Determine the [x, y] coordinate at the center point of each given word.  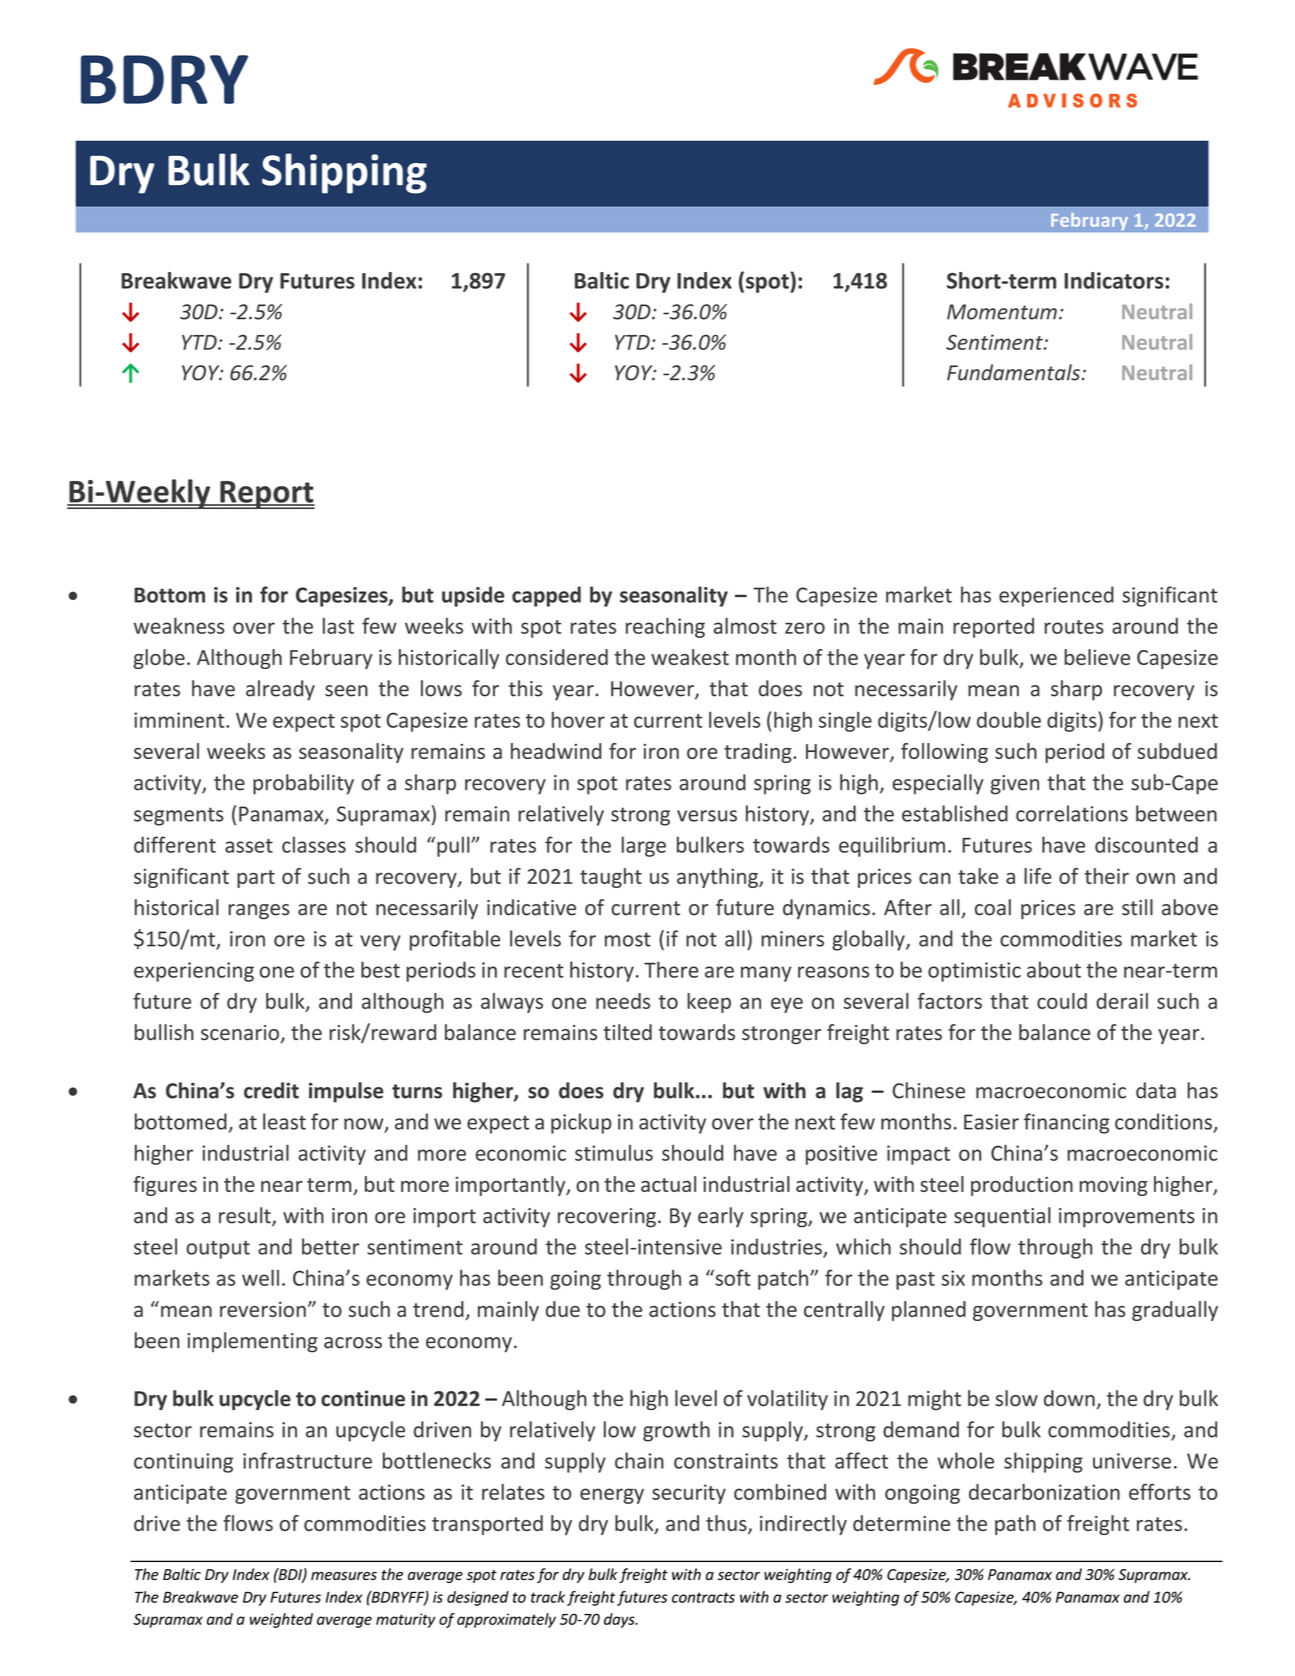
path [1015, 1525]
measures [344, 1576]
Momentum [1002, 312]
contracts [703, 1597]
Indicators [1115, 280]
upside [473, 596]
